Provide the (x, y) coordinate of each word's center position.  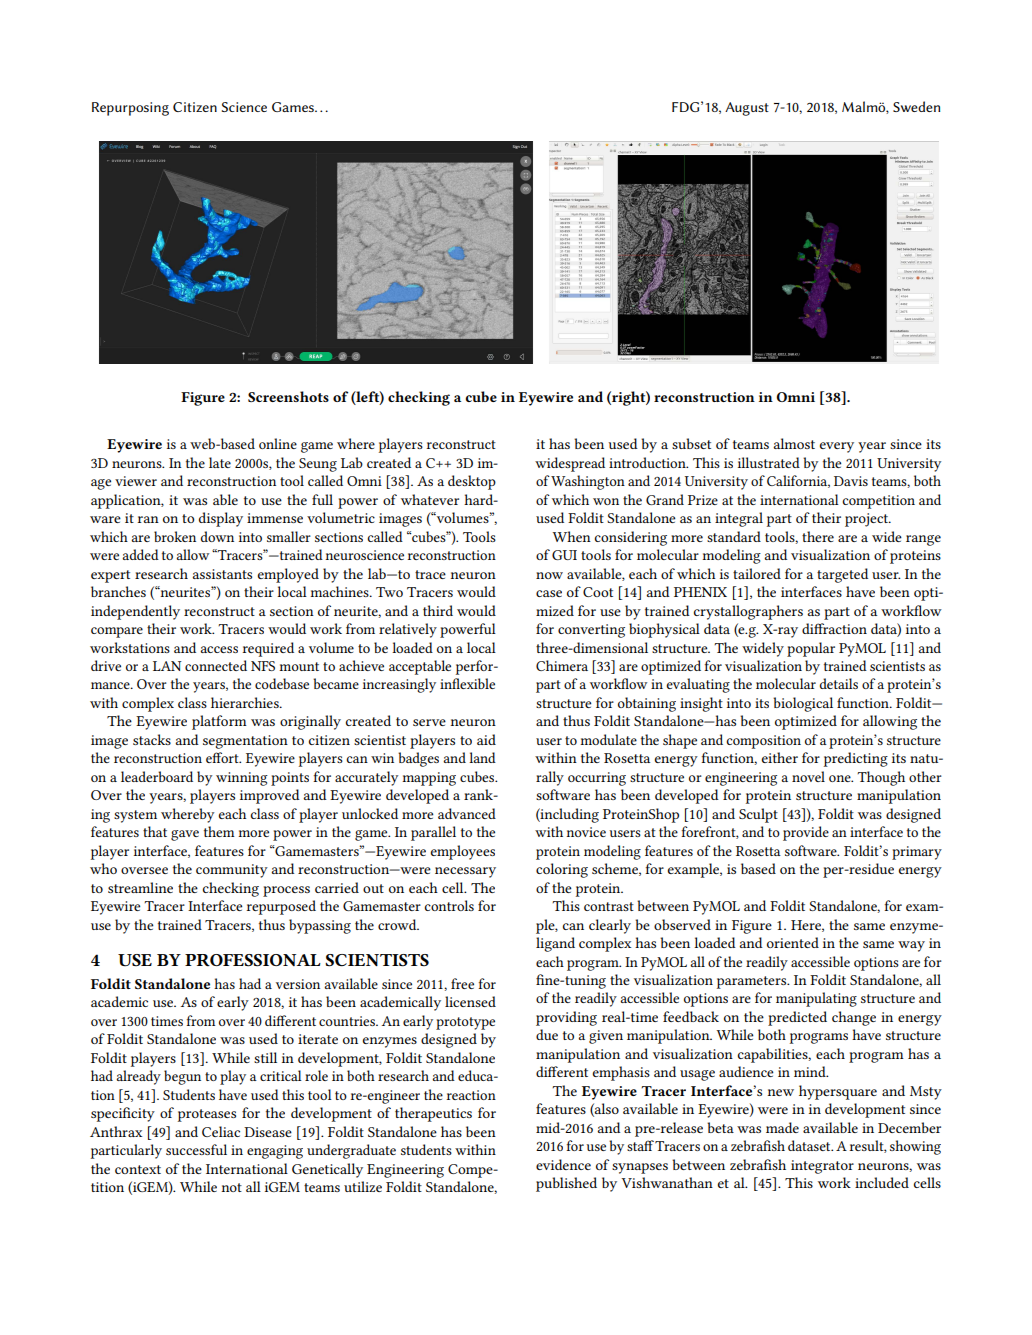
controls (449, 905)
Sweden (916, 106)
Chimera (562, 665)
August (747, 109)
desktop (472, 482)
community (232, 871)
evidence (563, 1164)
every (837, 447)
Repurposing (130, 109)
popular (811, 649)
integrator (822, 1167)
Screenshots (288, 396)
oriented (793, 942)
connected (216, 665)
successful (196, 1149)
